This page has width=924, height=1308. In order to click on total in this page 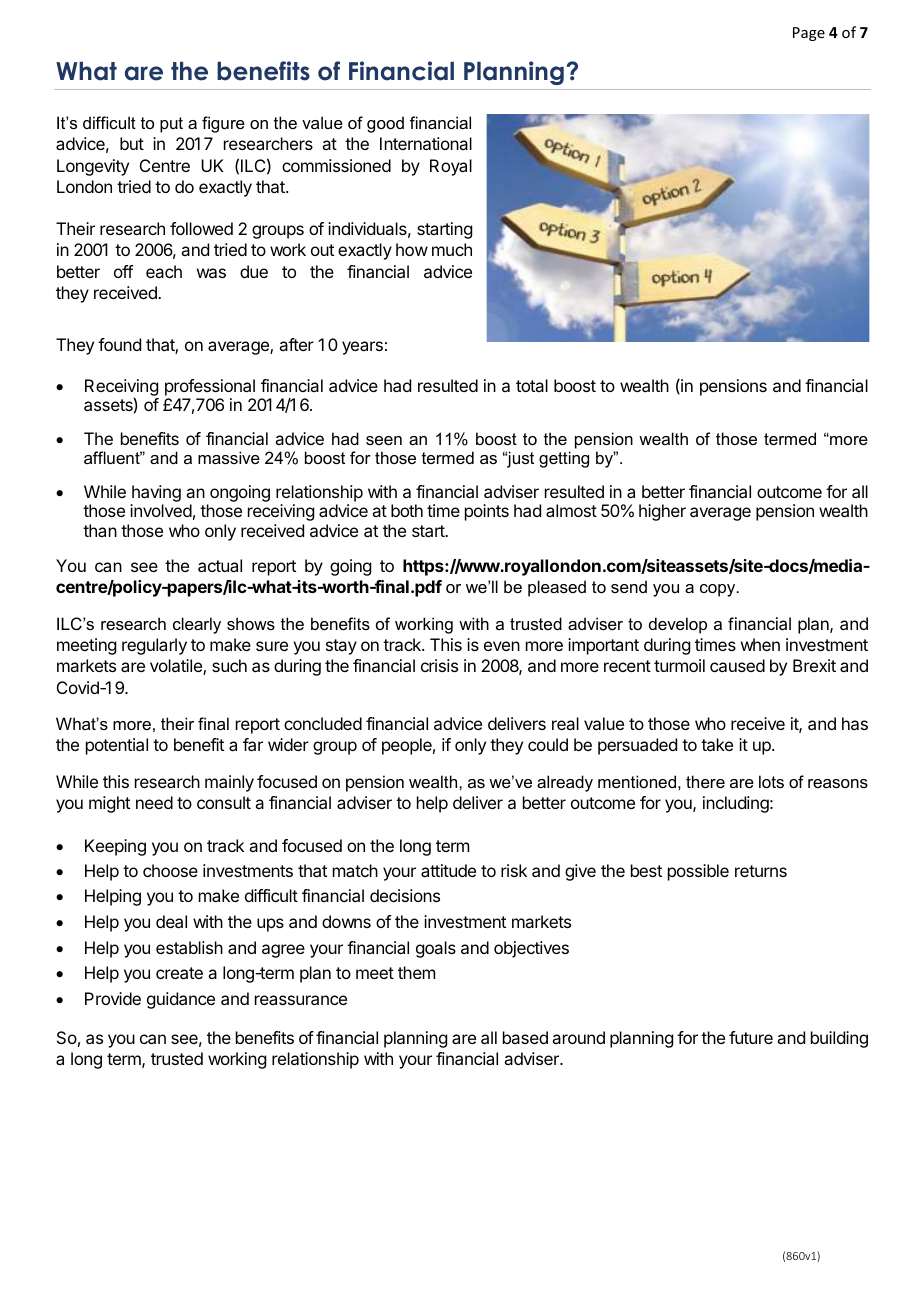, I will do `click(532, 385)`.
